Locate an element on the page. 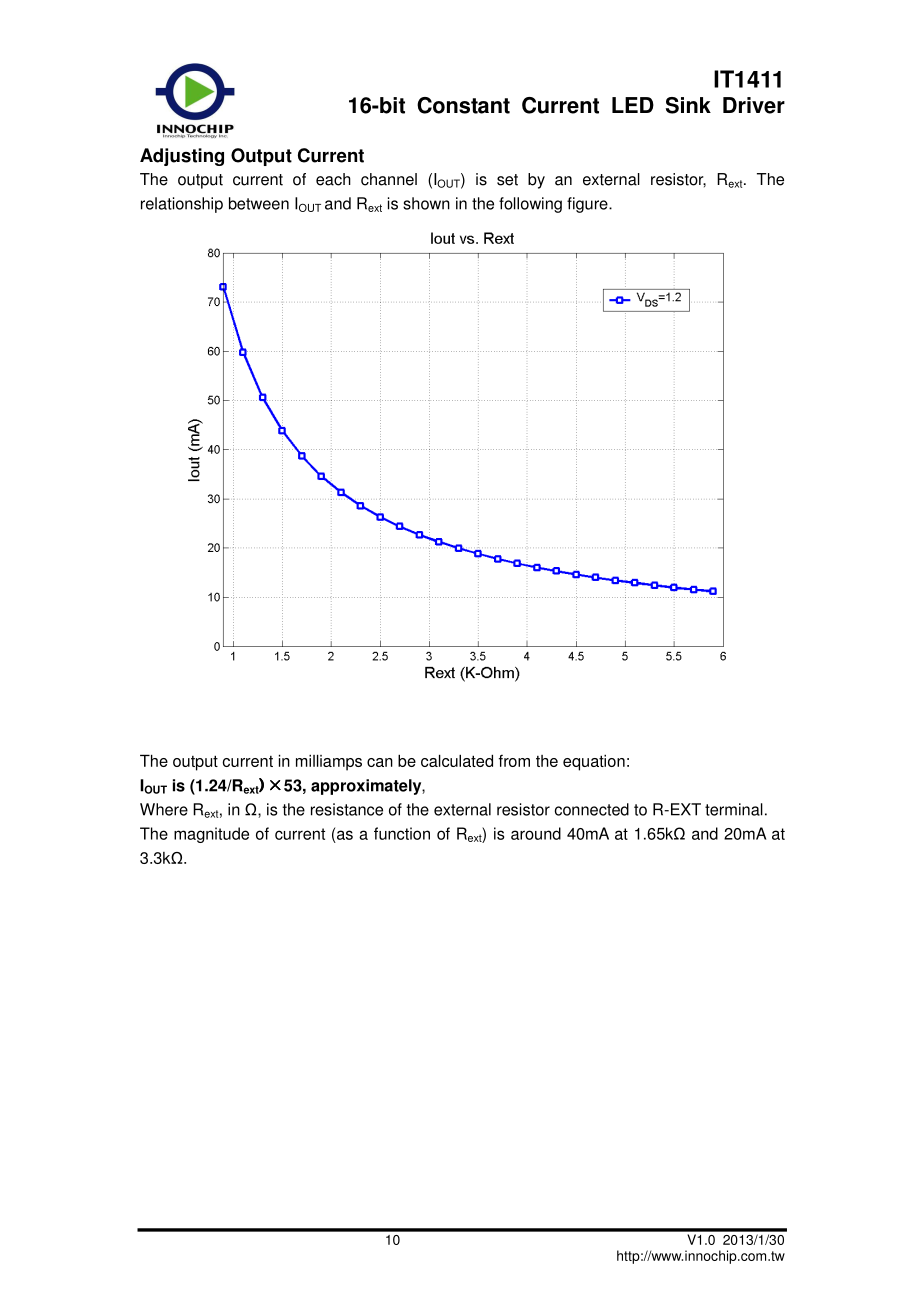 Image resolution: width=924 pixels, height=1308 pixels. calculated is located at coordinates (457, 760).
